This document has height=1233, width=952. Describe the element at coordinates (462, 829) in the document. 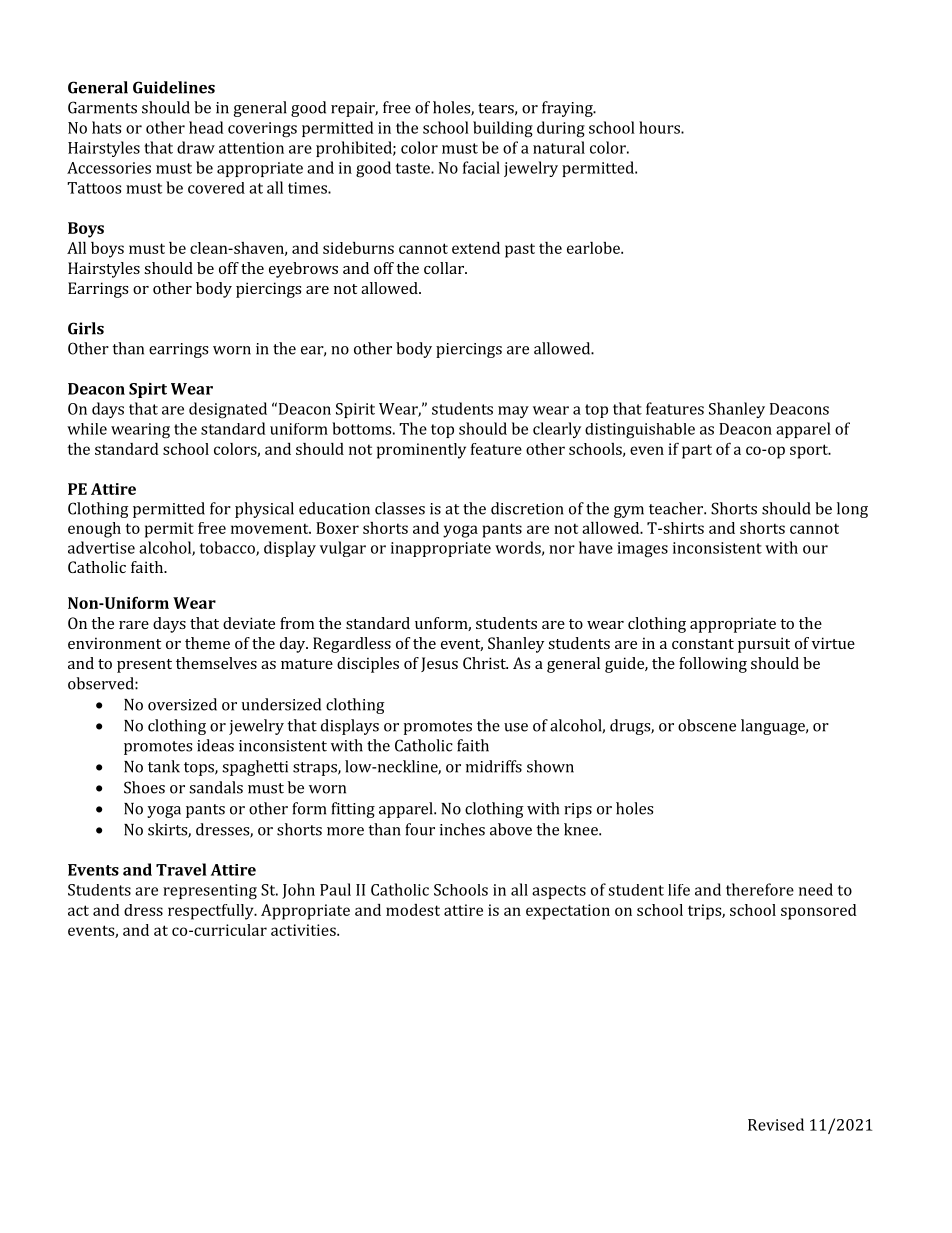

I see `inches` at that location.
